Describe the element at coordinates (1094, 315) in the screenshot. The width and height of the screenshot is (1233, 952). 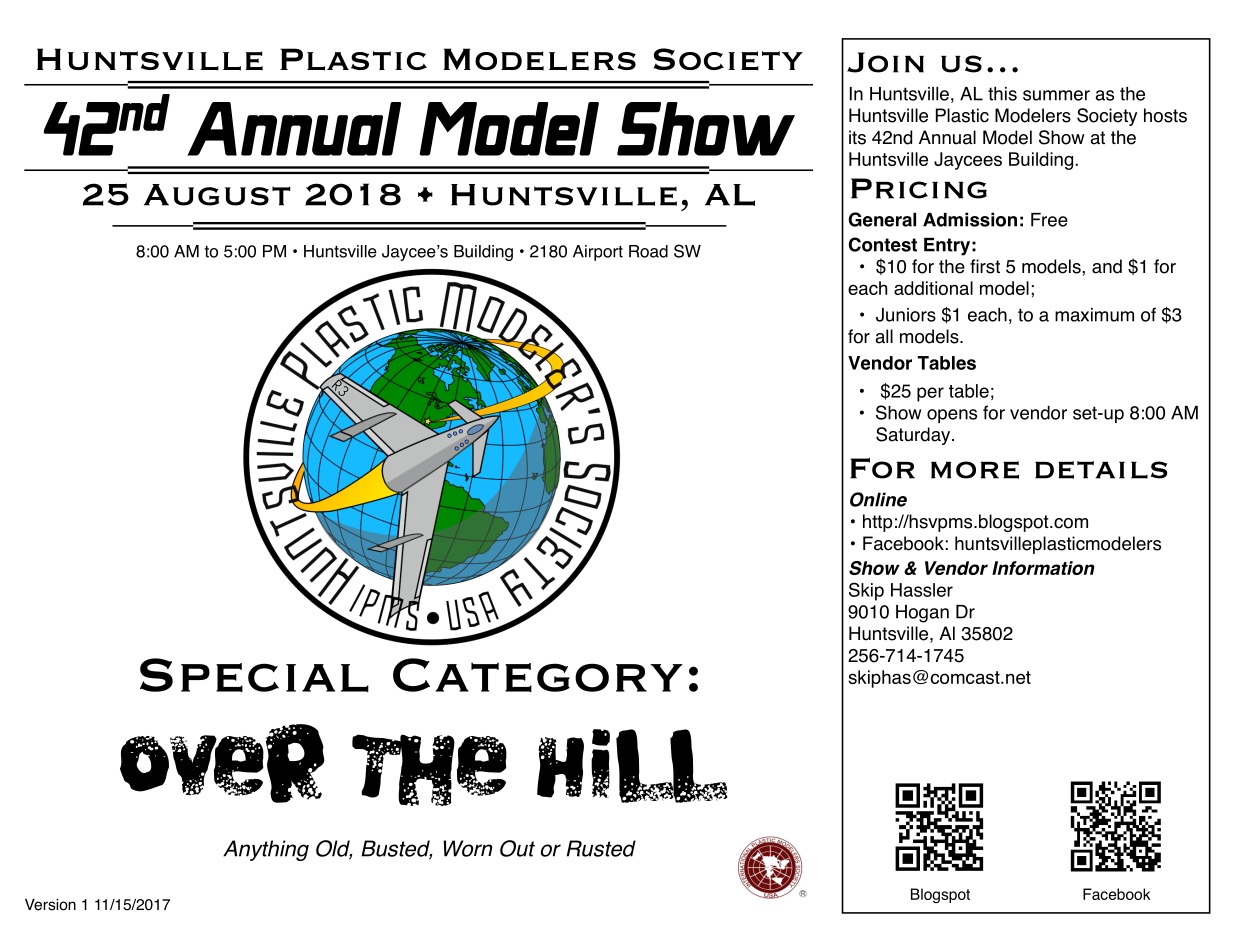
I see `maximum` at that location.
